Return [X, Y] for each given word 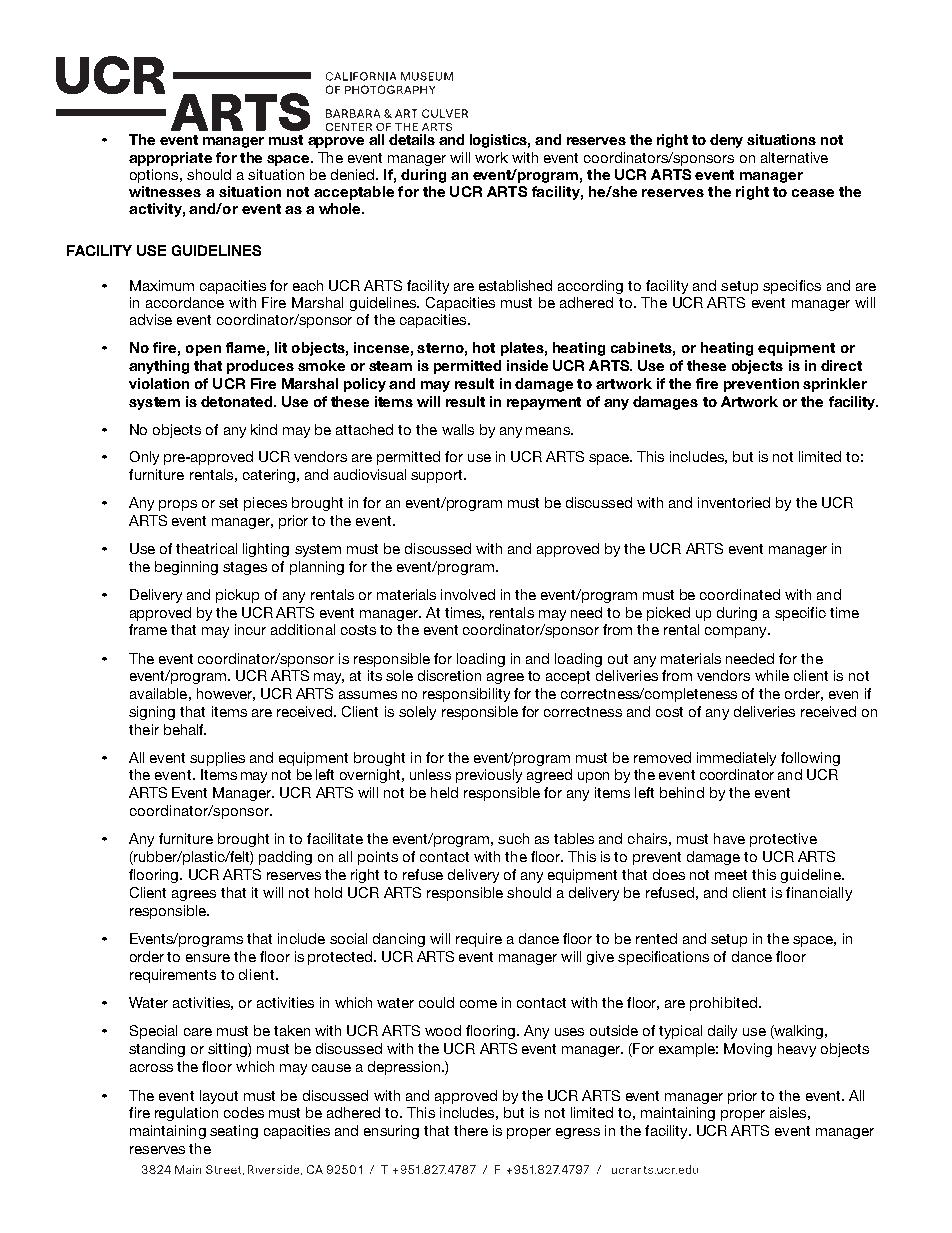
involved [468, 594]
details [412, 139]
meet [731, 875]
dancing [399, 940]
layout [219, 1097]
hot [484, 347]
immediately [736, 759]
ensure [208, 958]
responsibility [466, 695]
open [203, 350]
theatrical [206, 548]
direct [841, 365]
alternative [794, 157]
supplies [217, 759]
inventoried [734, 502]
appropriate [170, 159]
